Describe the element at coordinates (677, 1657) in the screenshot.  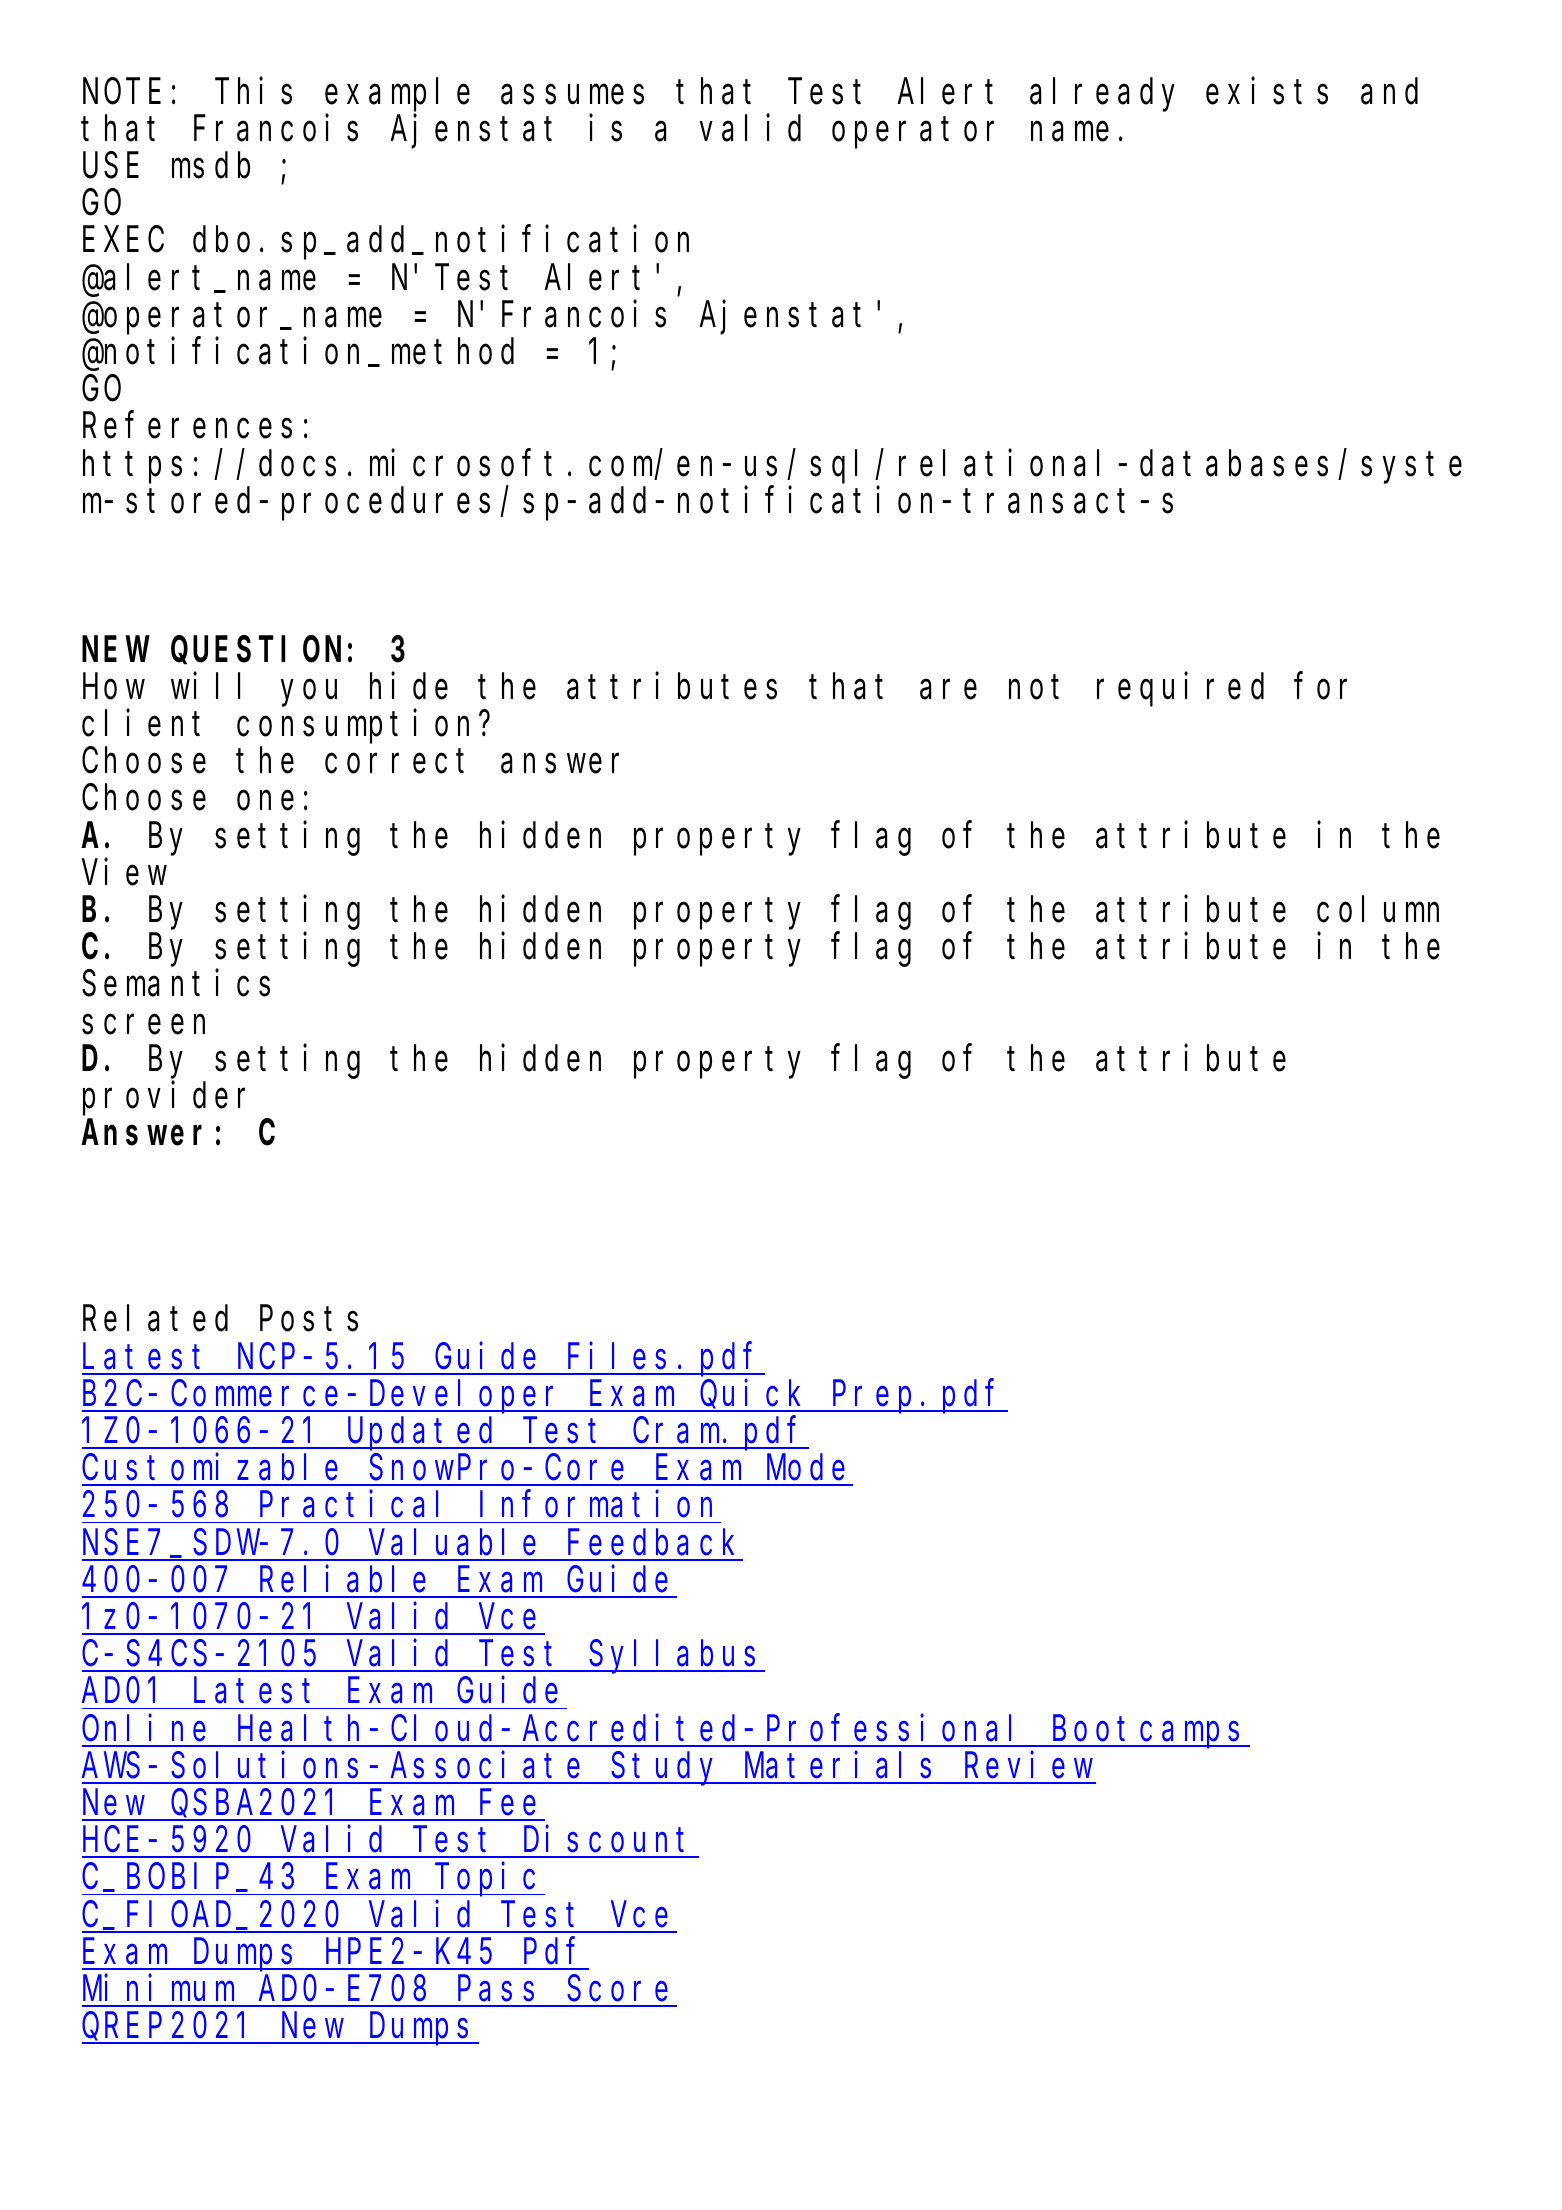
I see `Syllabus` at that location.
